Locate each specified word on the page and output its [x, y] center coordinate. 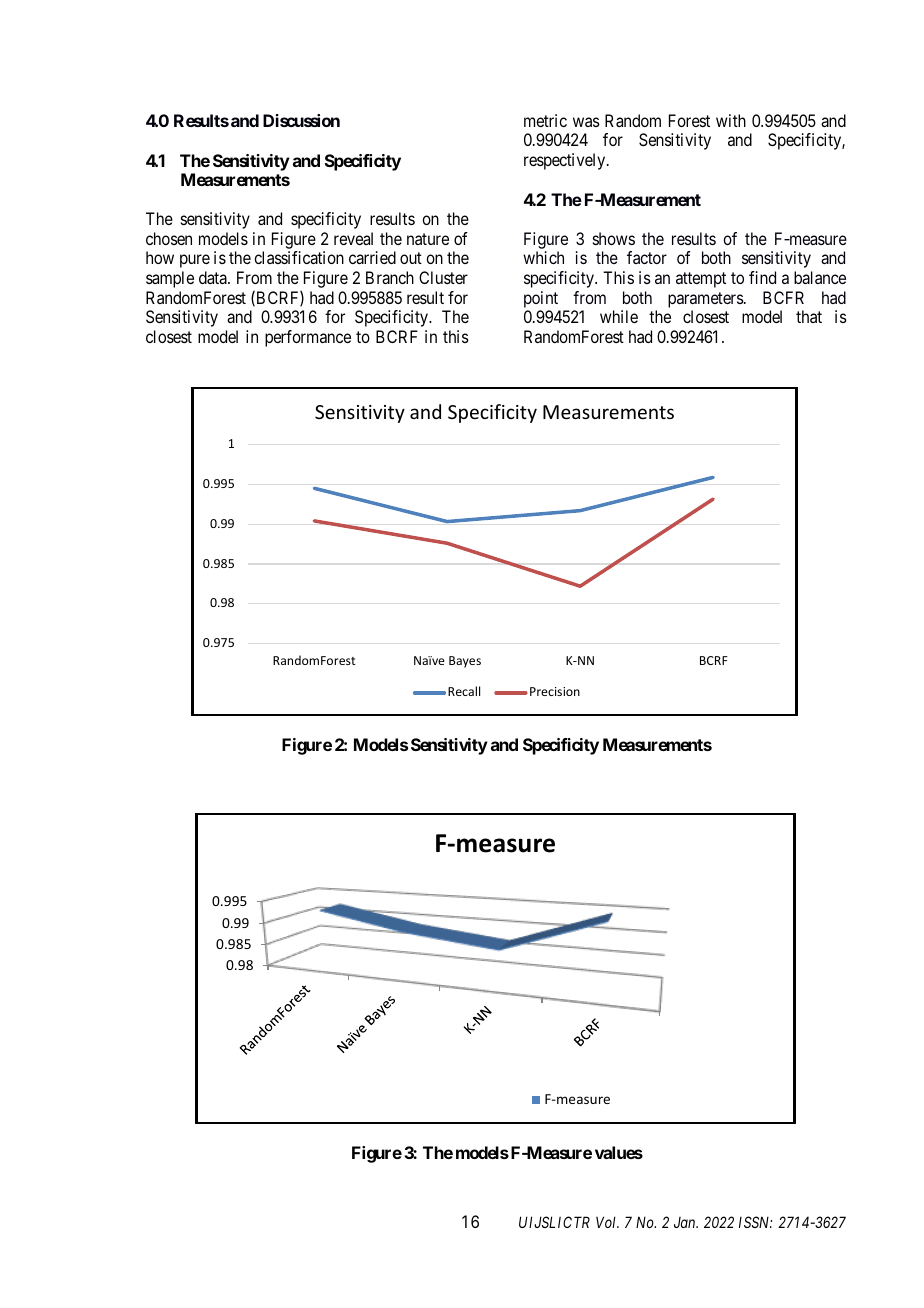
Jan [686, 1222]
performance [308, 338]
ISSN [755, 1222]
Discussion [301, 120]
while [619, 316]
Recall [464, 691]
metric [545, 120]
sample [170, 279]
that [809, 316]
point [541, 299]
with [731, 120]
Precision [555, 691]
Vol [607, 1222]
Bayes [465, 662]
